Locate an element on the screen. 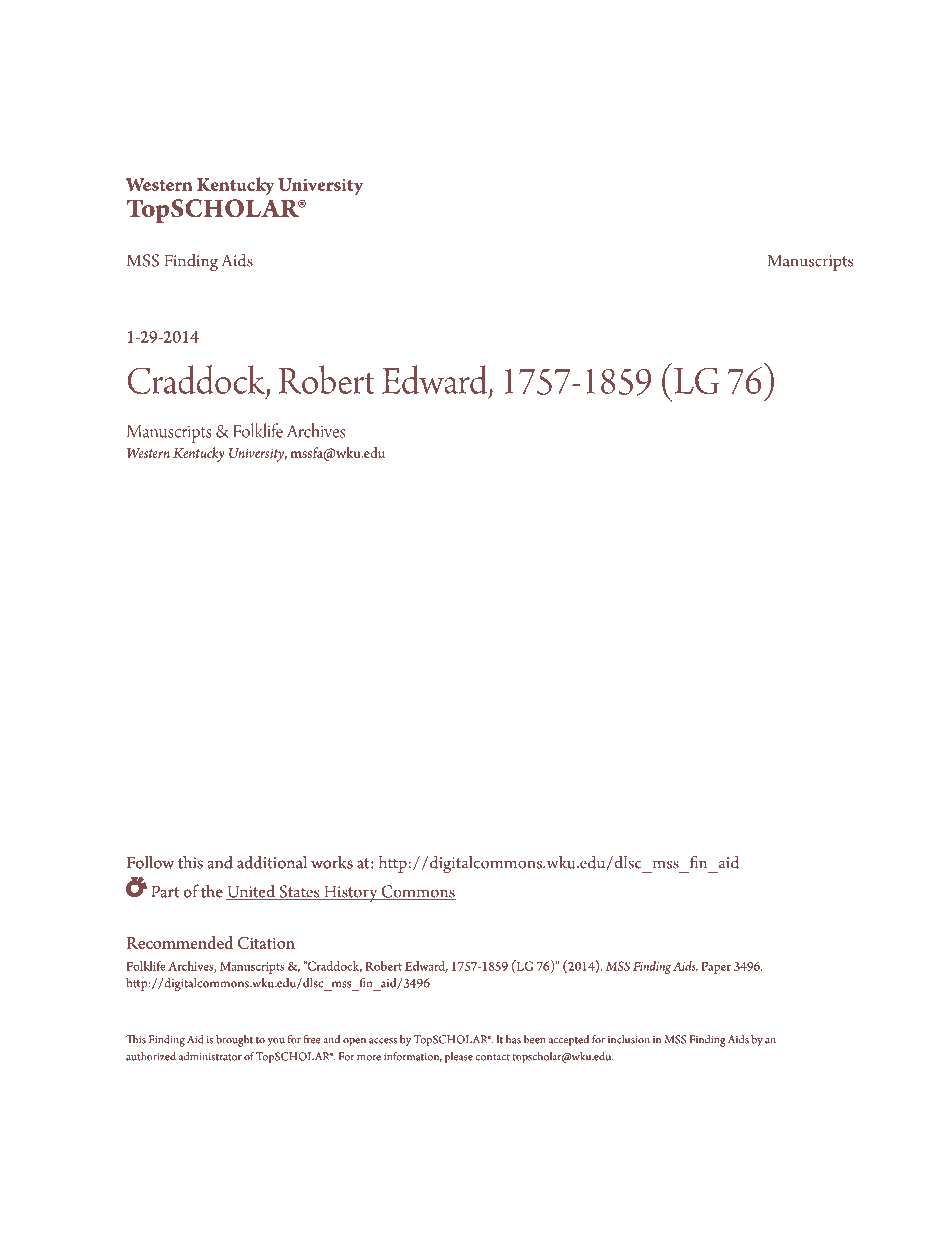 Image resolution: width=952 pixels, height=1233 pixels. accepted is located at coordinates (569, 1041).
